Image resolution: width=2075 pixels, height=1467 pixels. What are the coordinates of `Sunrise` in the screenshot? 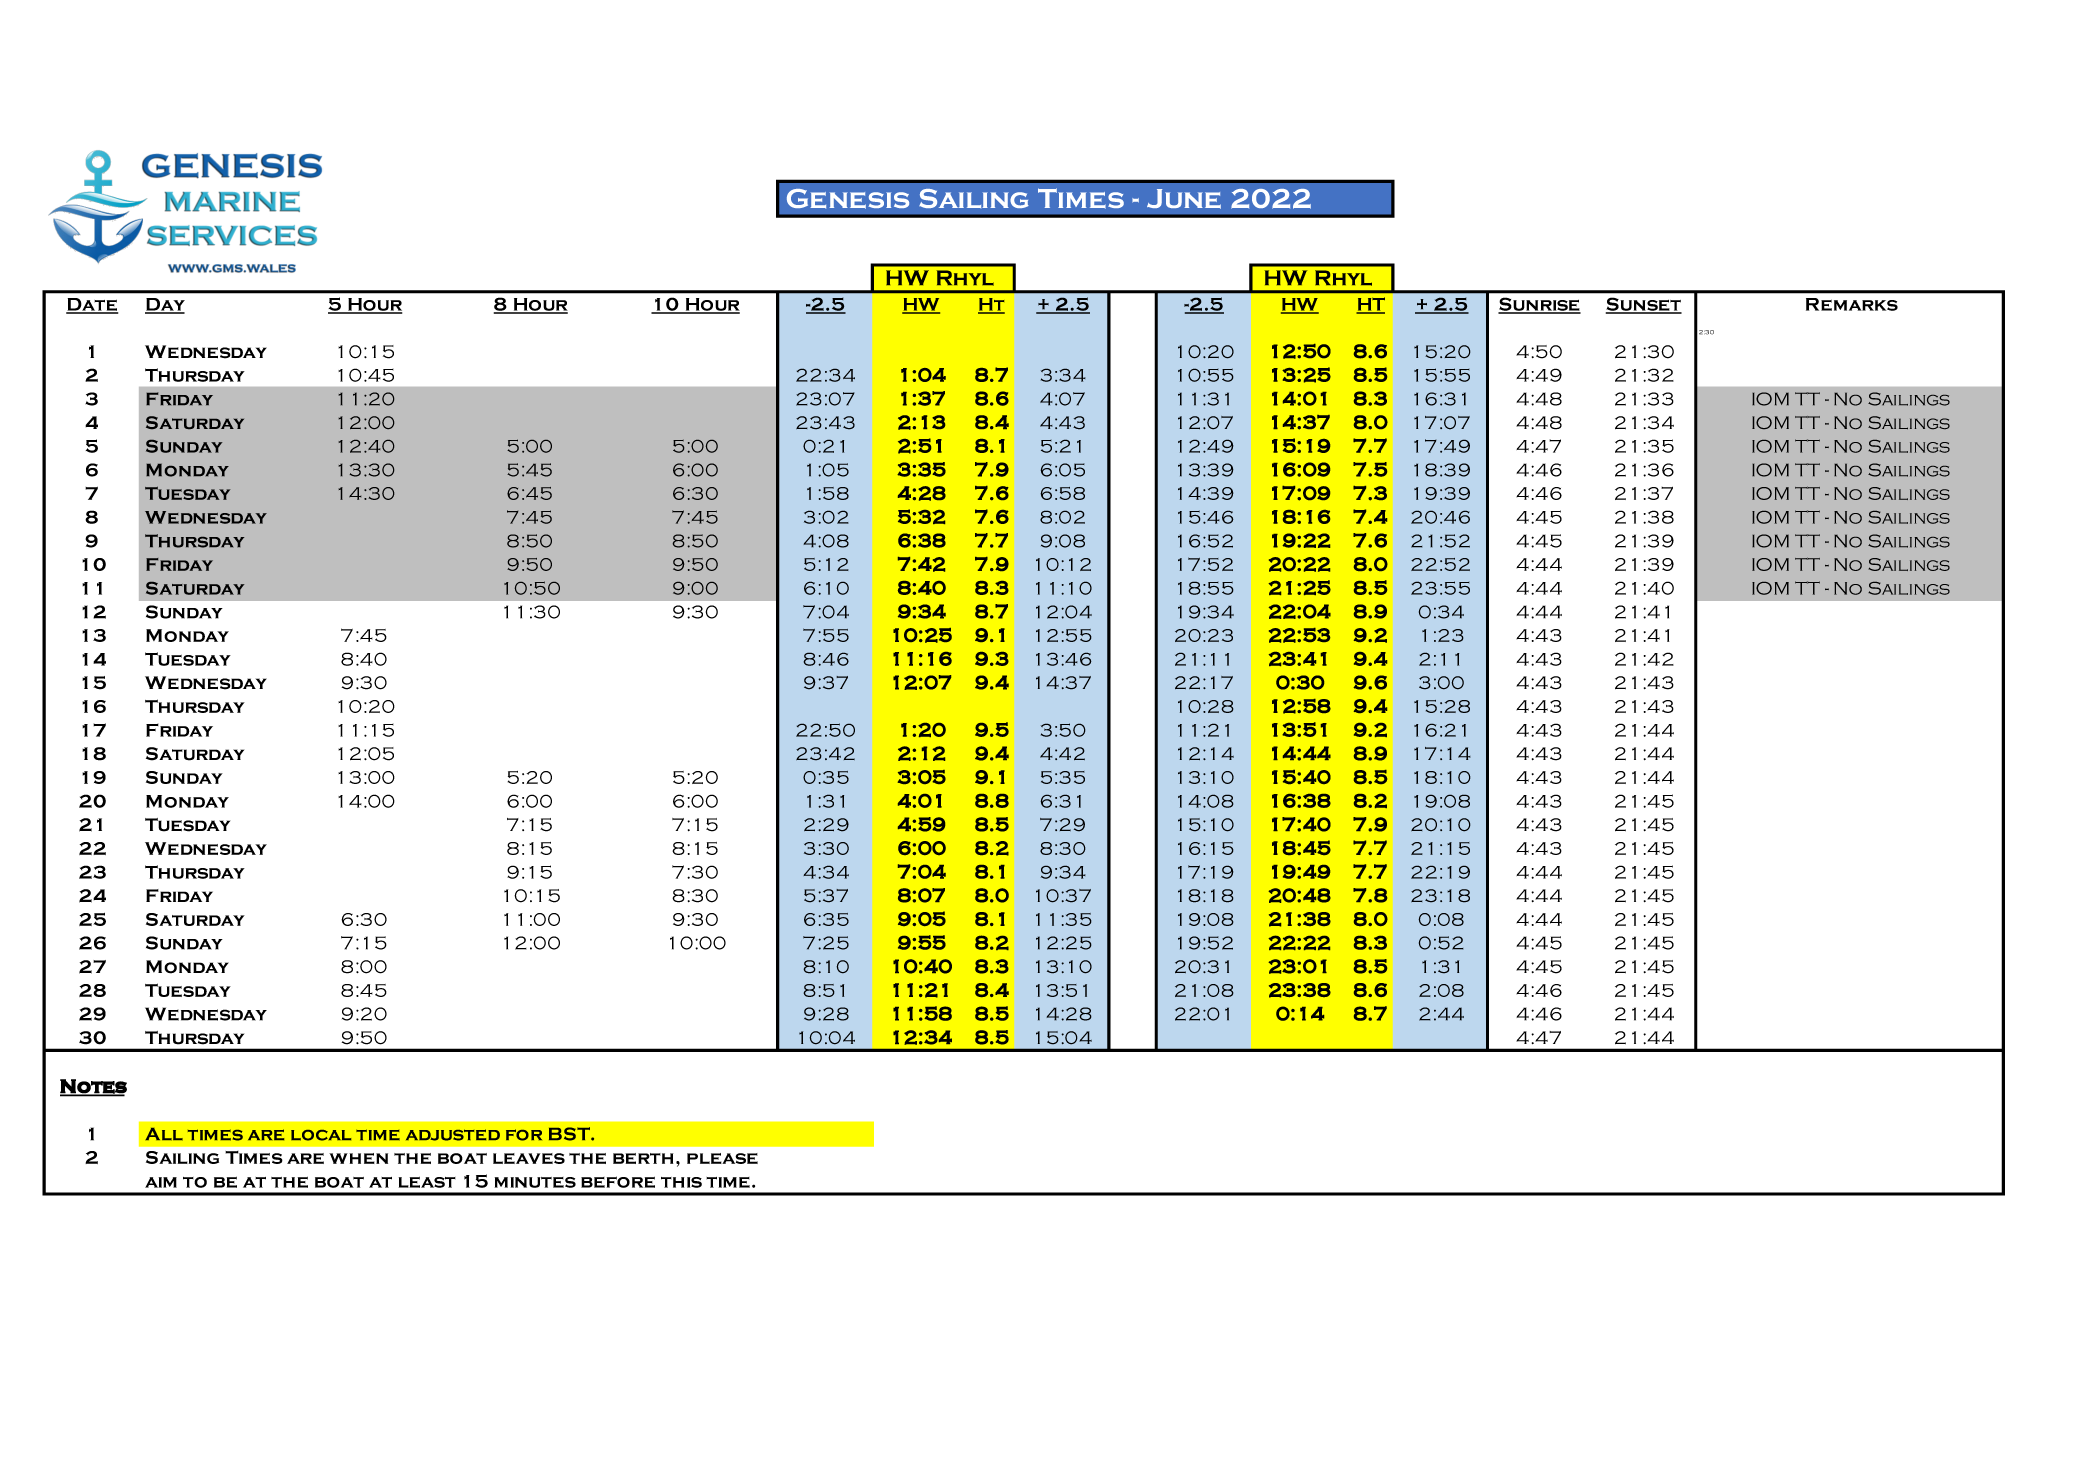 It's located at (1539, 305).
